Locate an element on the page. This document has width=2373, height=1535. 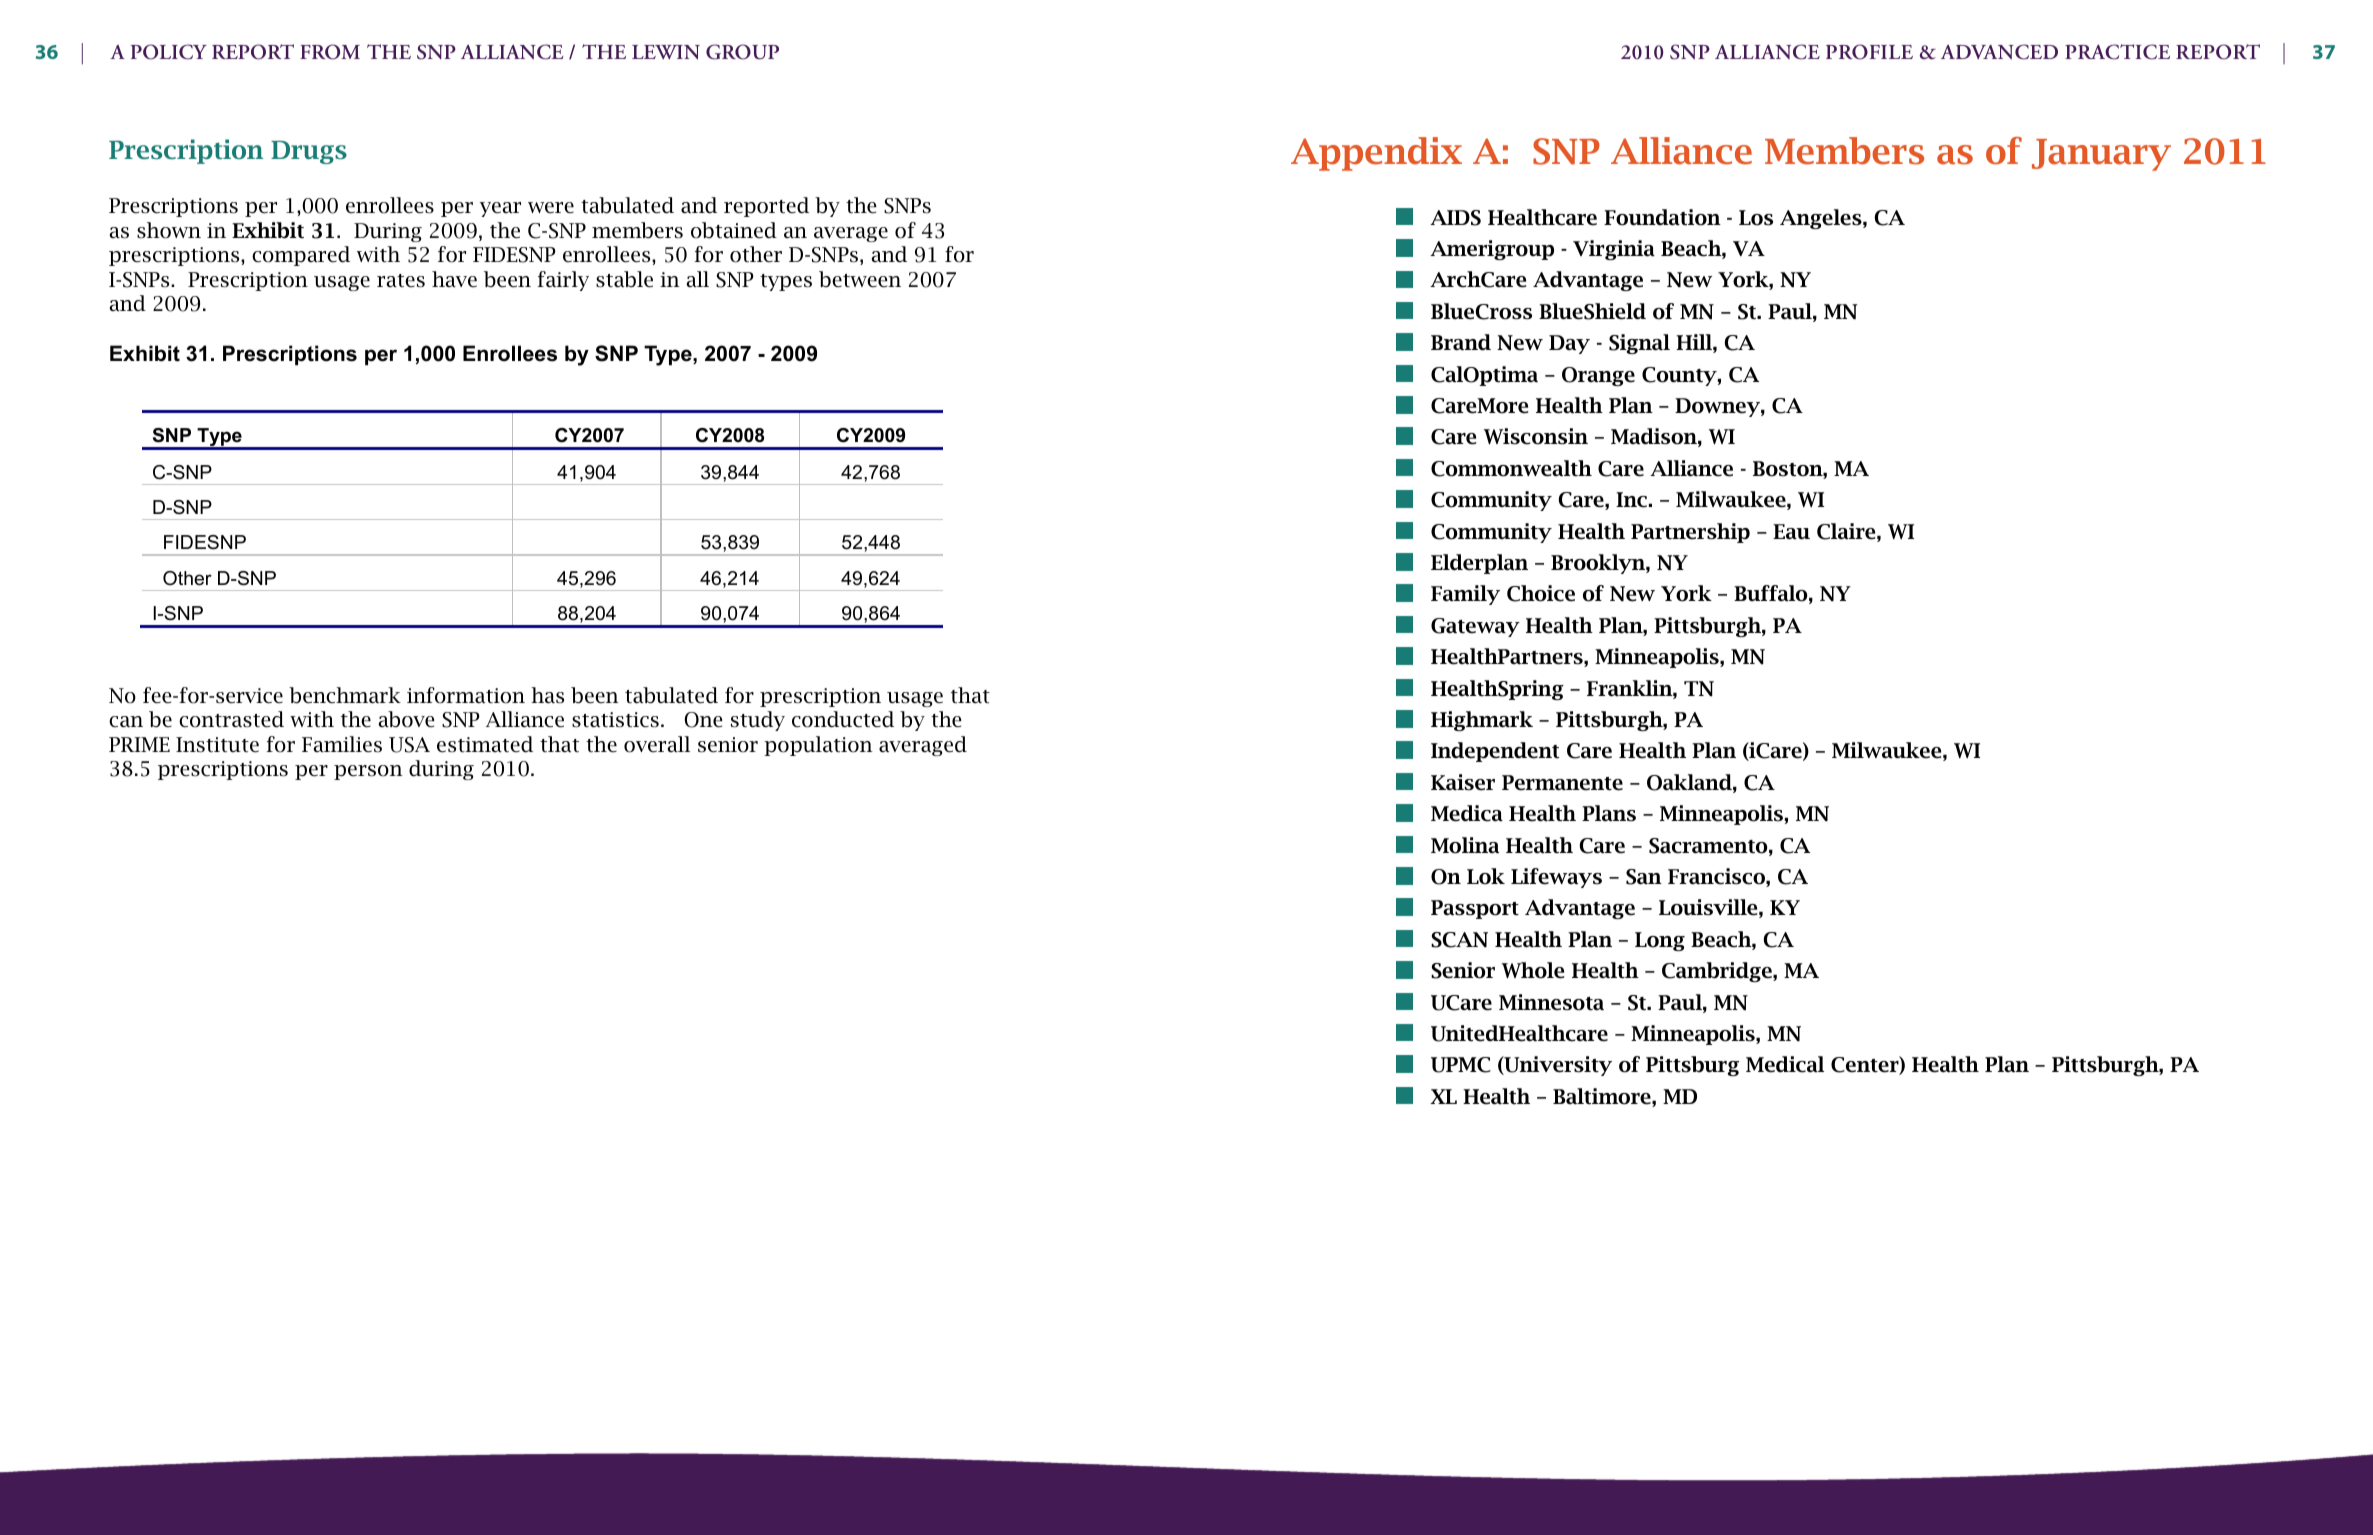
Choice is located at coordinates (1541, 593).
